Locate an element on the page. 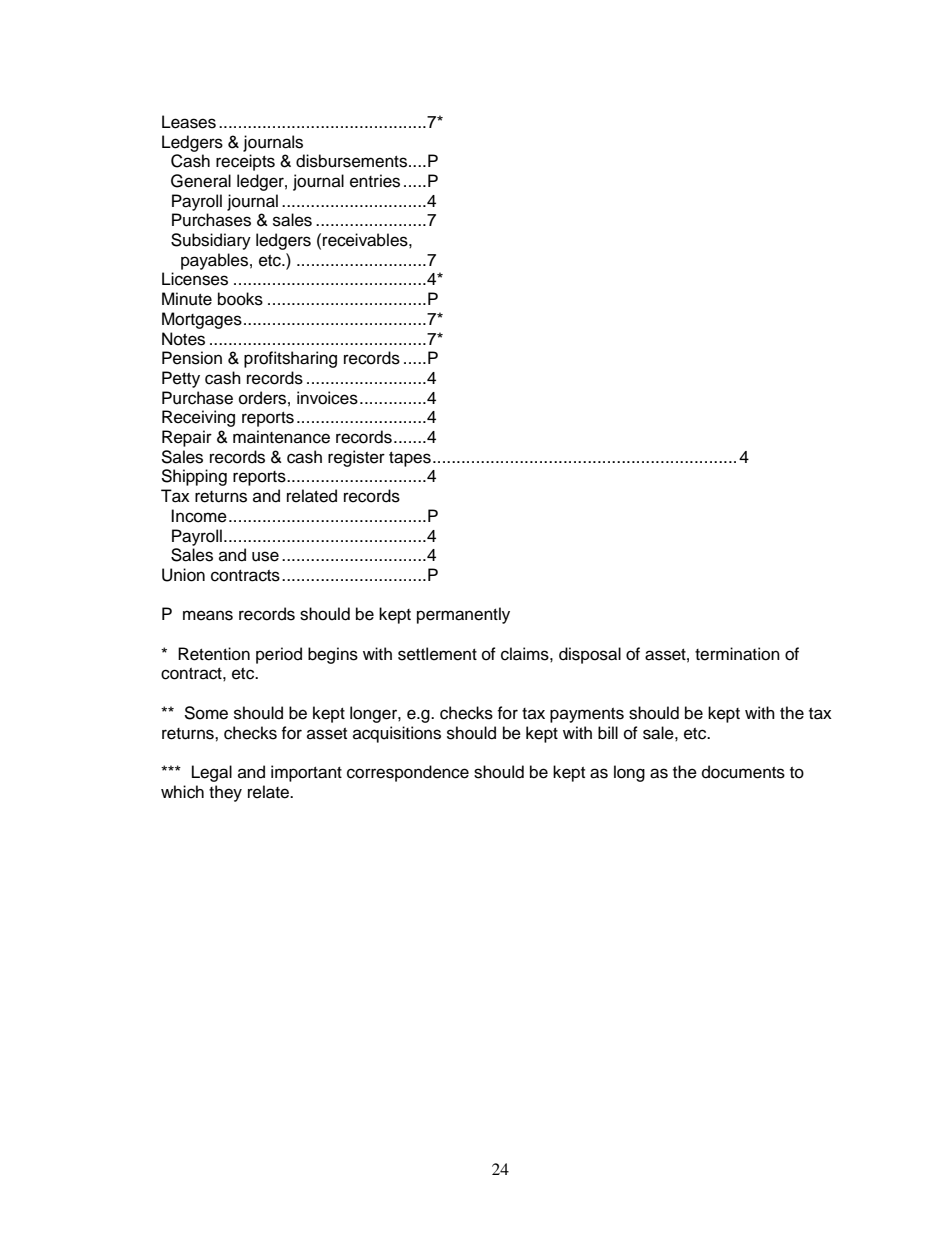 The height and width of the image is (1233, 952). General is located at coordinates (201, 181).
